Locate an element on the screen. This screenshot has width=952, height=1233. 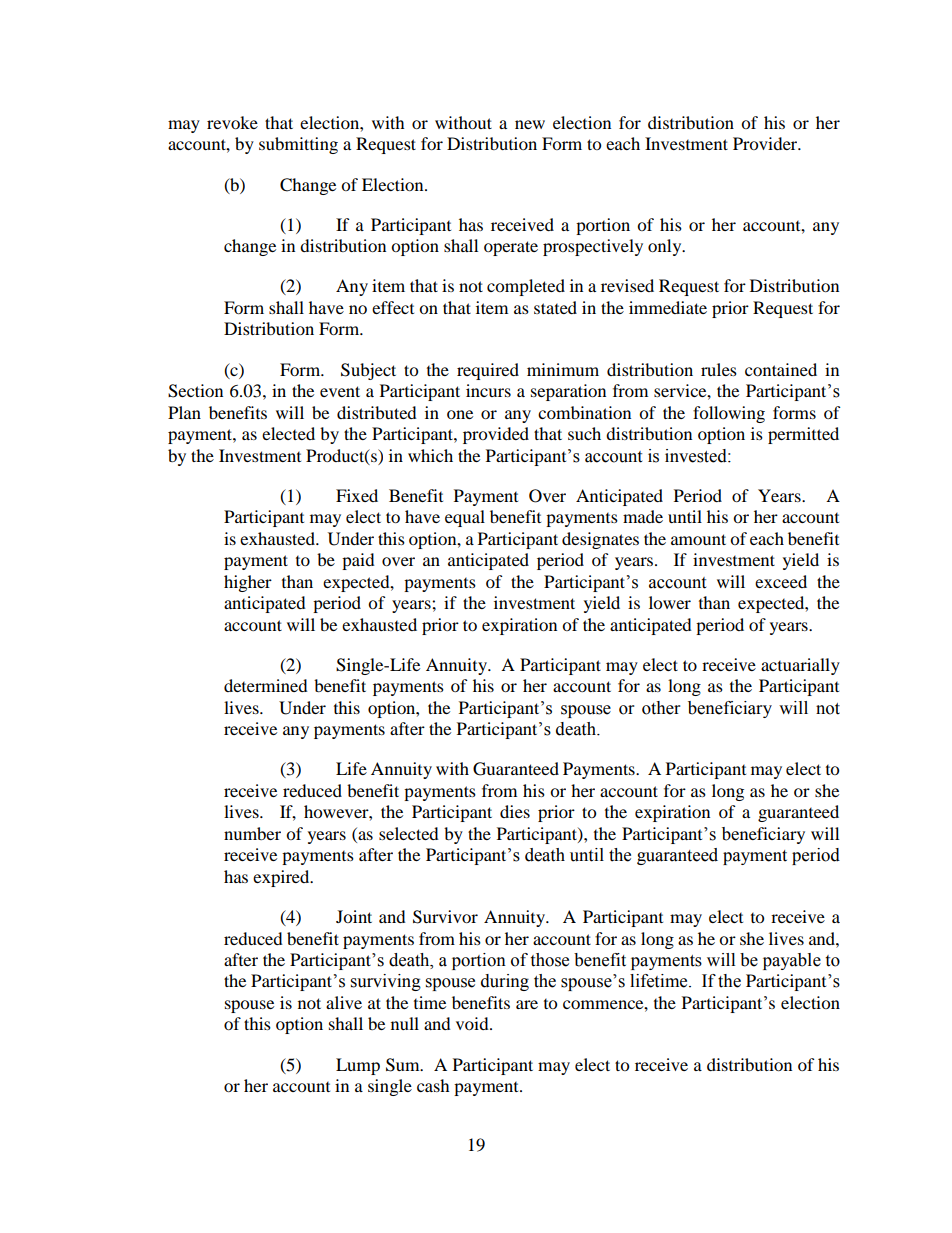
Provider is located at coordinates (766, 143).
